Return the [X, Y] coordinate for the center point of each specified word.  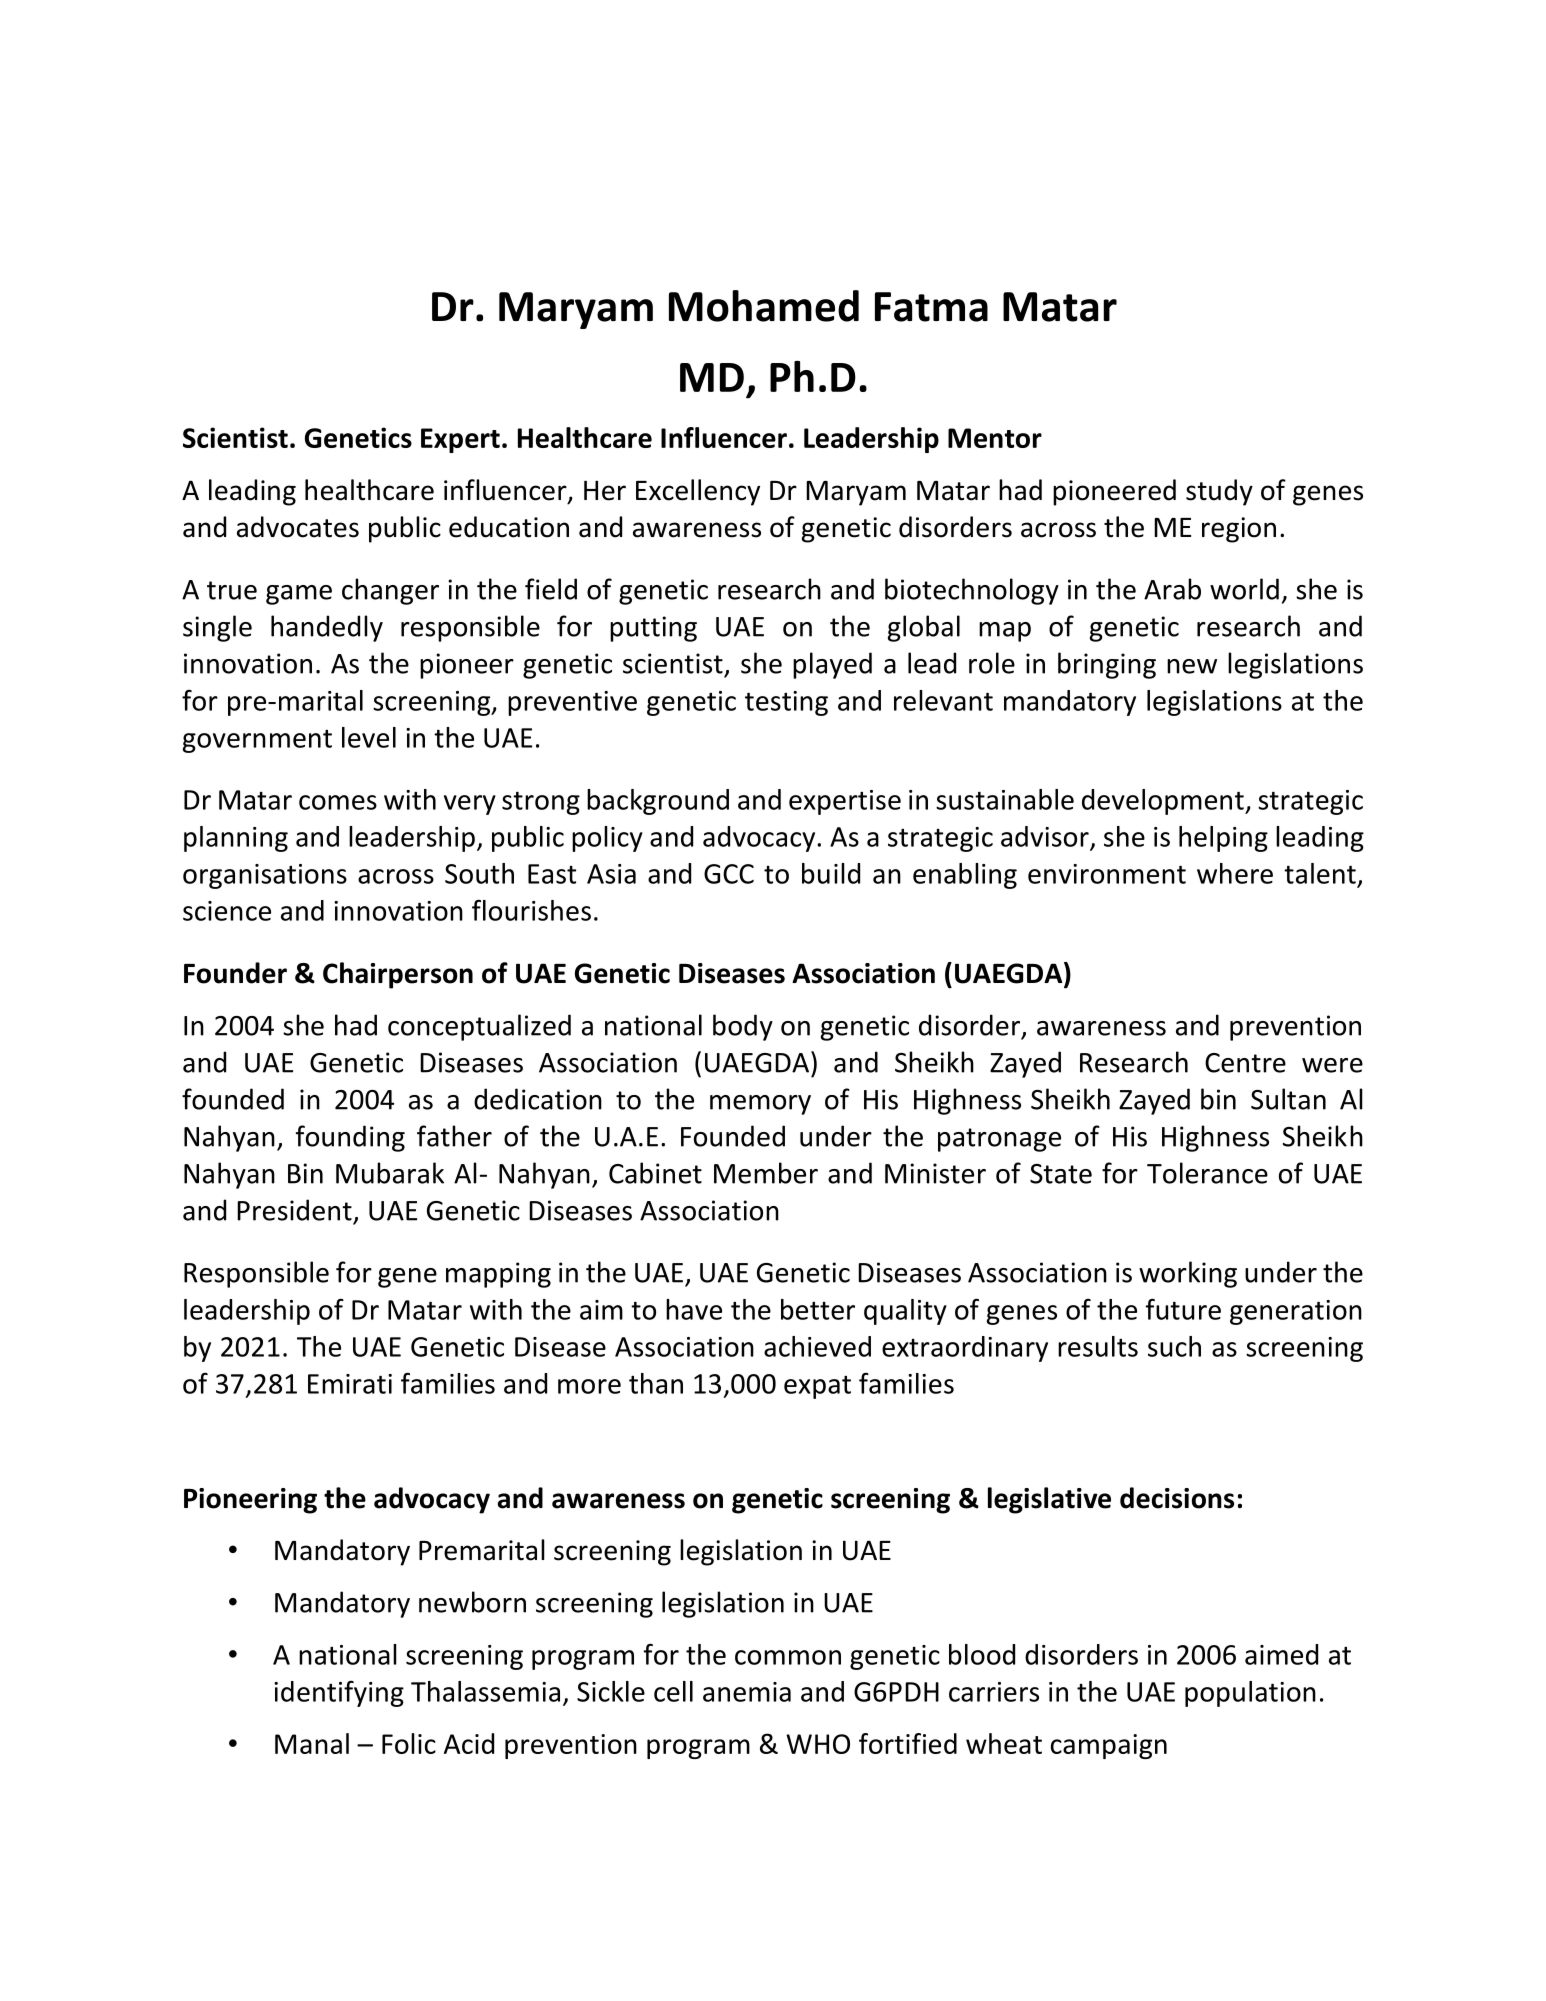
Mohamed [764, 306]
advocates [298, 527]
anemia [747, 1692]
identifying [339, 1694]
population [1250, 1694]
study [1219, 492]
